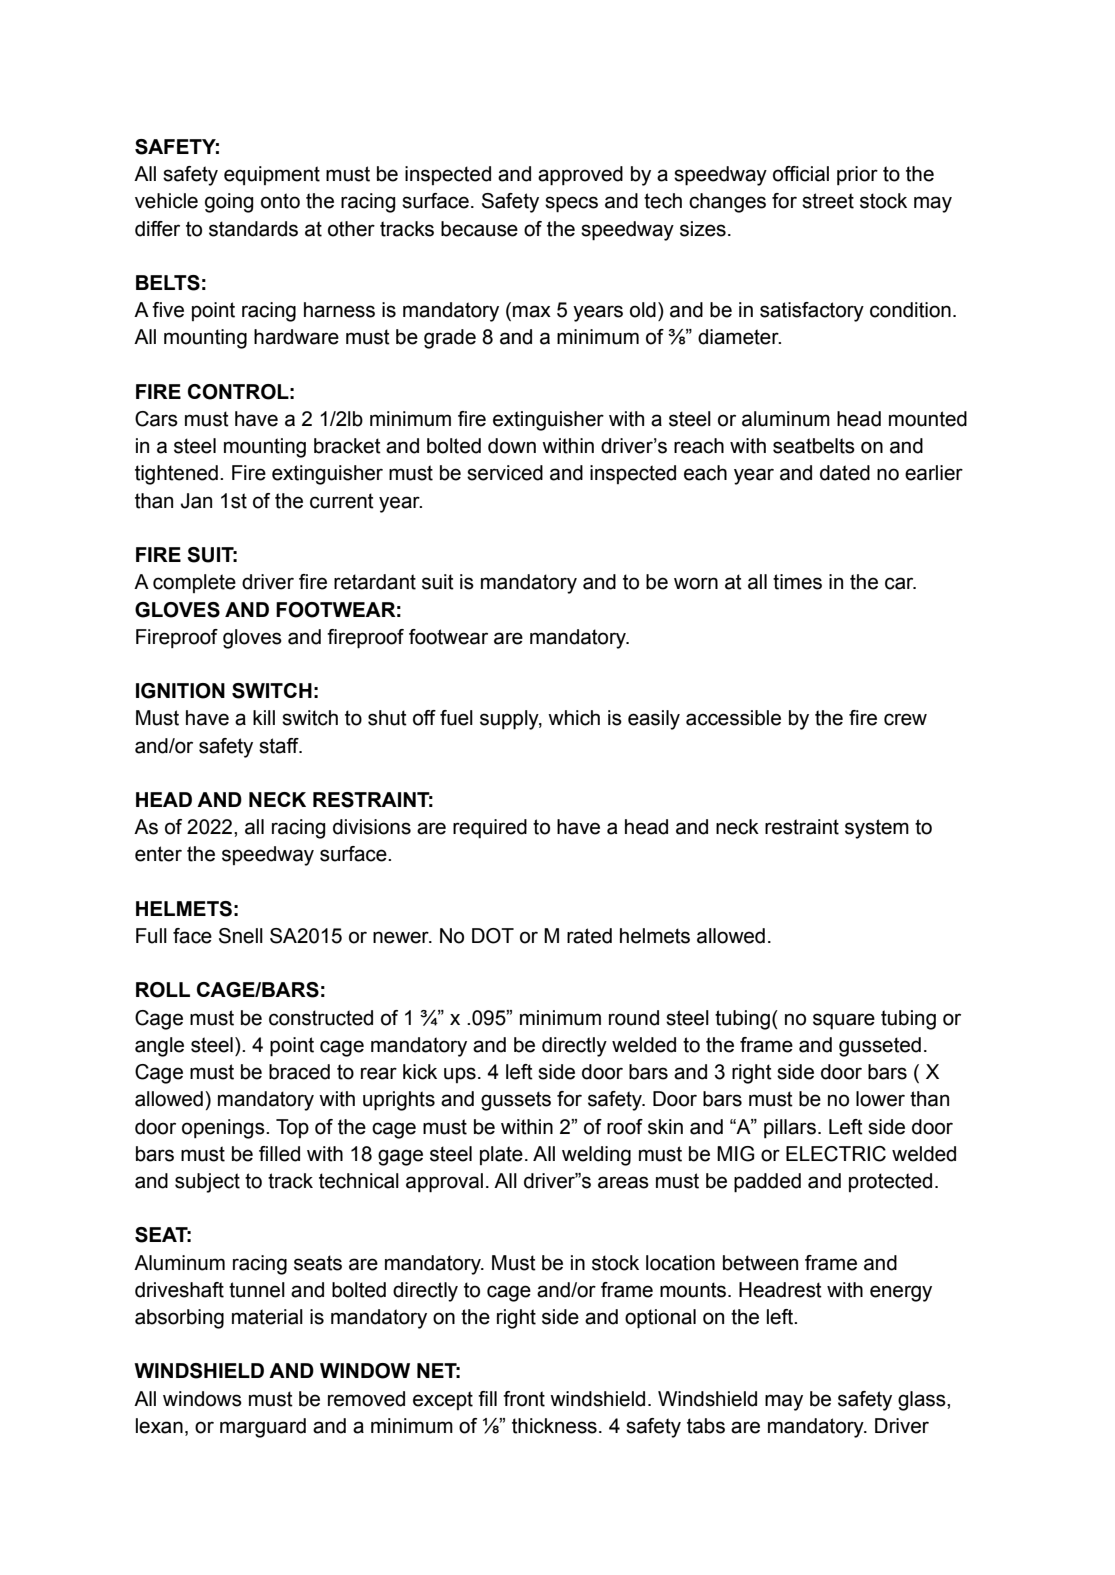 The width and height of the screenshot is (1115, 1575). Describe the element at coordinates (828, 201) in the screenshot. I see `street` at that location.
